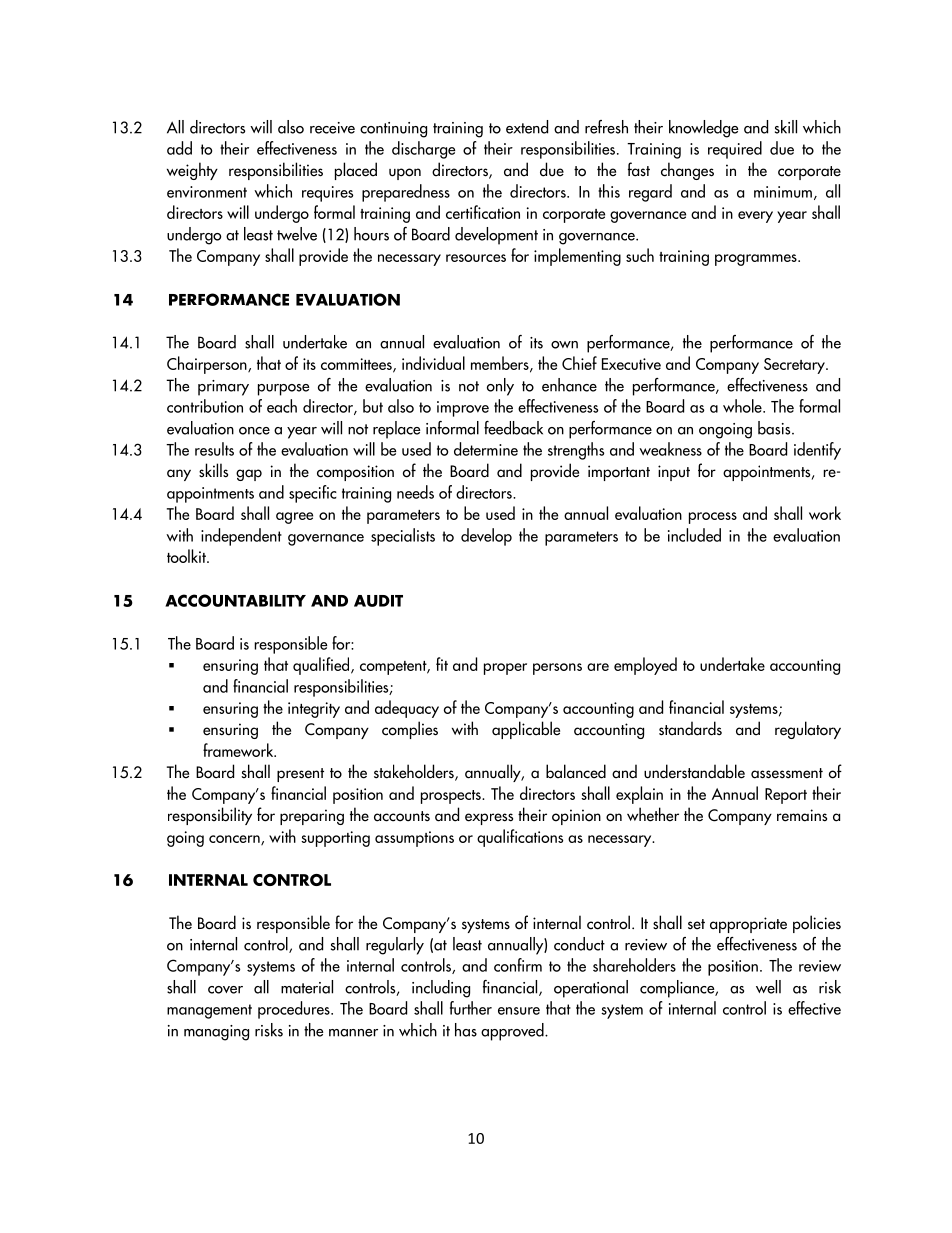  Describe the element at coordinates (519, 1011) in the image. I see `ensure` at that location.
